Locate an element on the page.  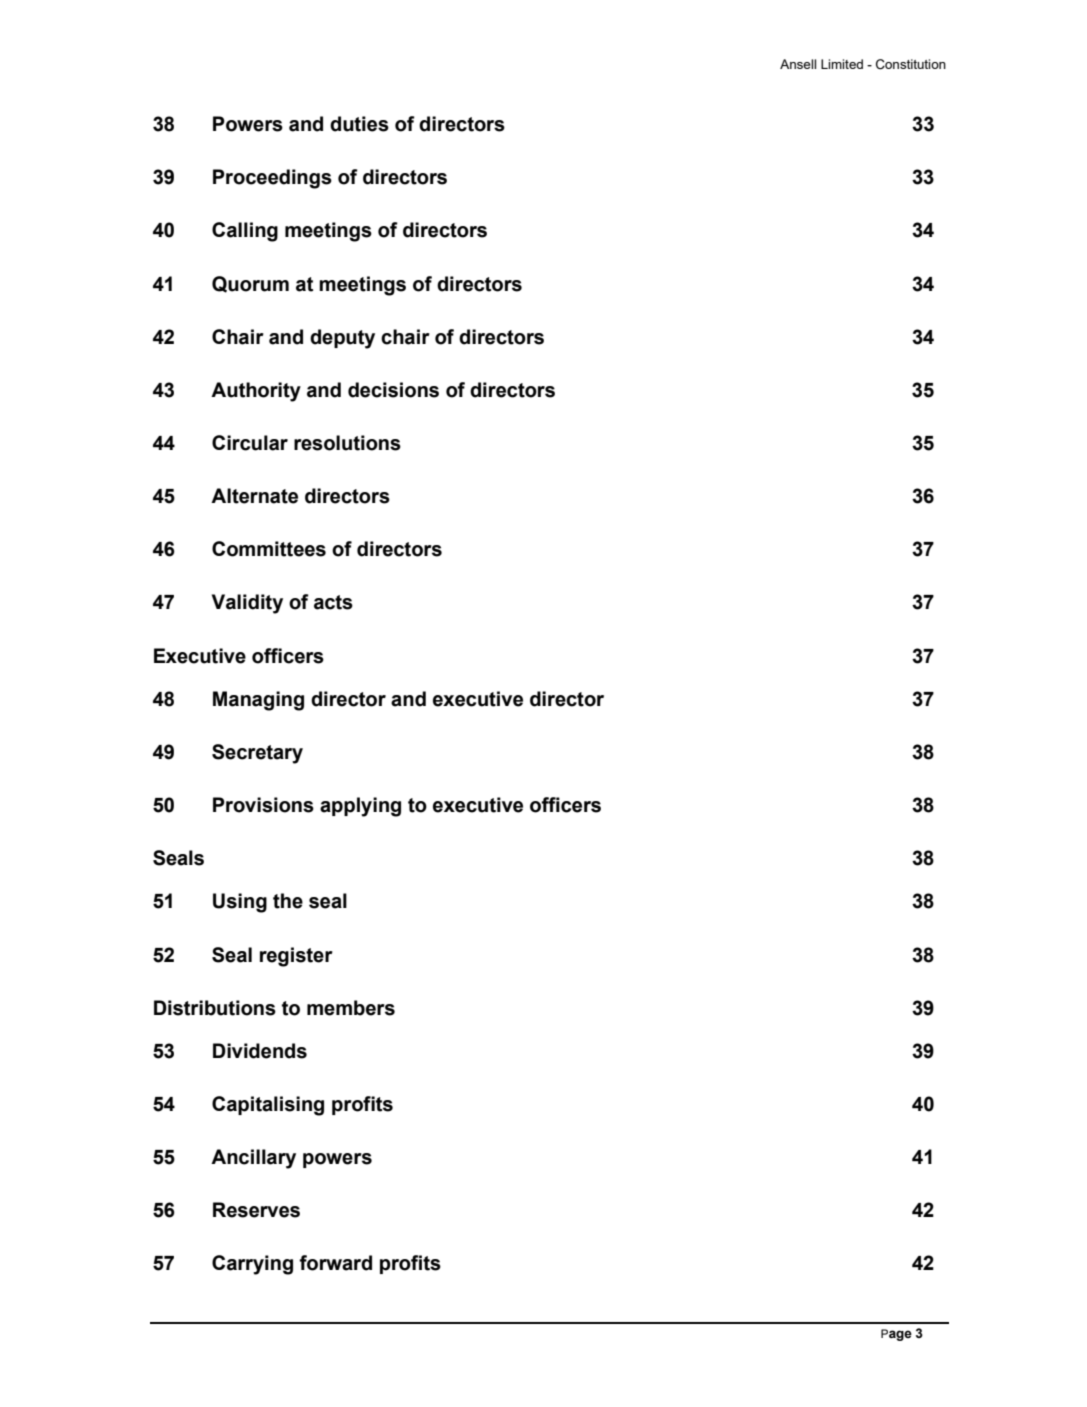
Reserves is located at coordinates (256, 1210).
